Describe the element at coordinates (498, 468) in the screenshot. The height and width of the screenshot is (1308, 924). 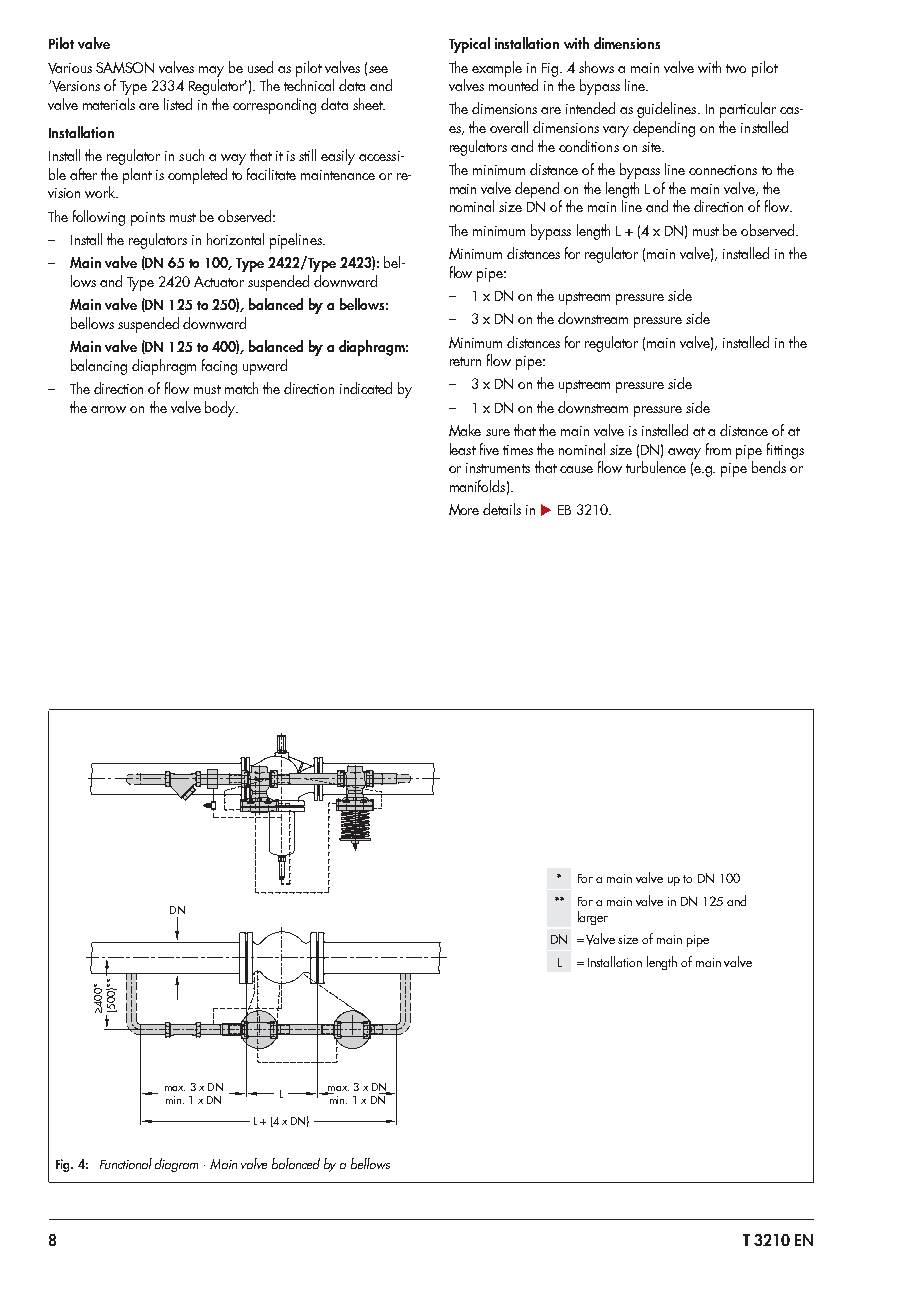
I see `instruments` at that location.
